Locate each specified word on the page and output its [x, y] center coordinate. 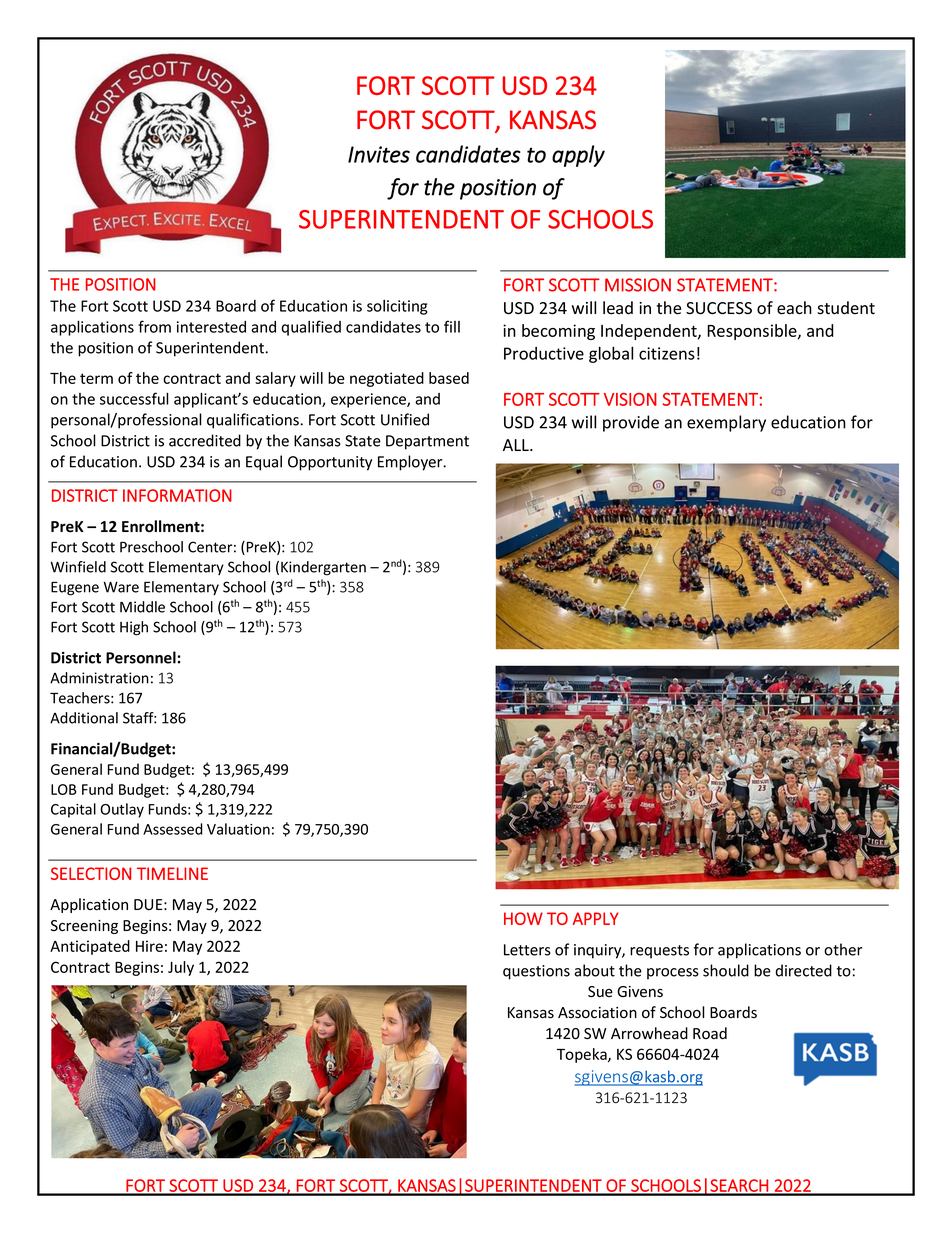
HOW [523, 918]
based [449, 378]
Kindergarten [323, 568]
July [181, 968]
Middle [142, 607]
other [843, 949]
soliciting [397, 307]
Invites [379, 154]
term [96, 378]
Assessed [173, 829]
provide [631, 423]
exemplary [726, 423]
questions [536, 972]
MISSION [638, 285]
